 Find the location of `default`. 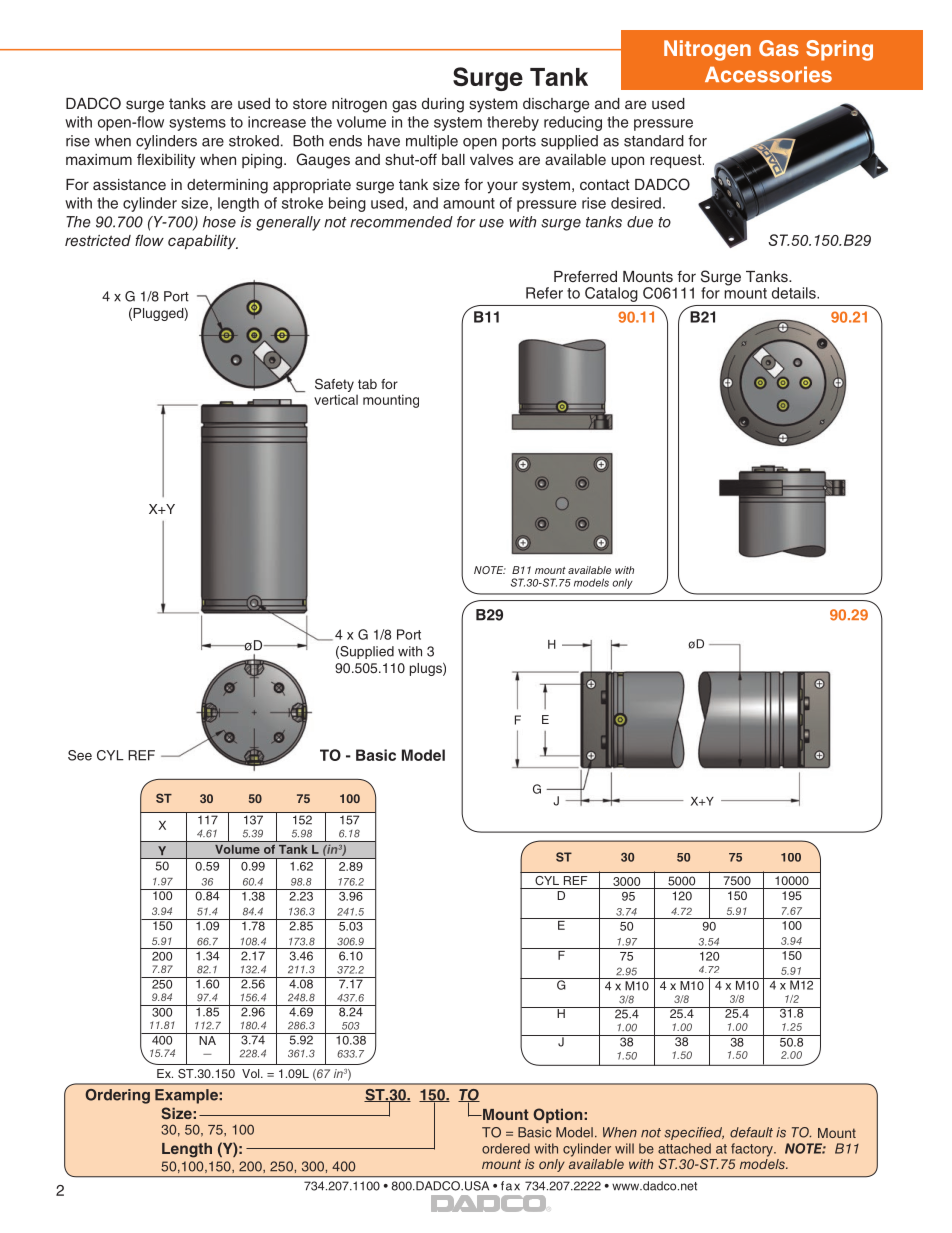

default is located at coordinates (751, 1132).
